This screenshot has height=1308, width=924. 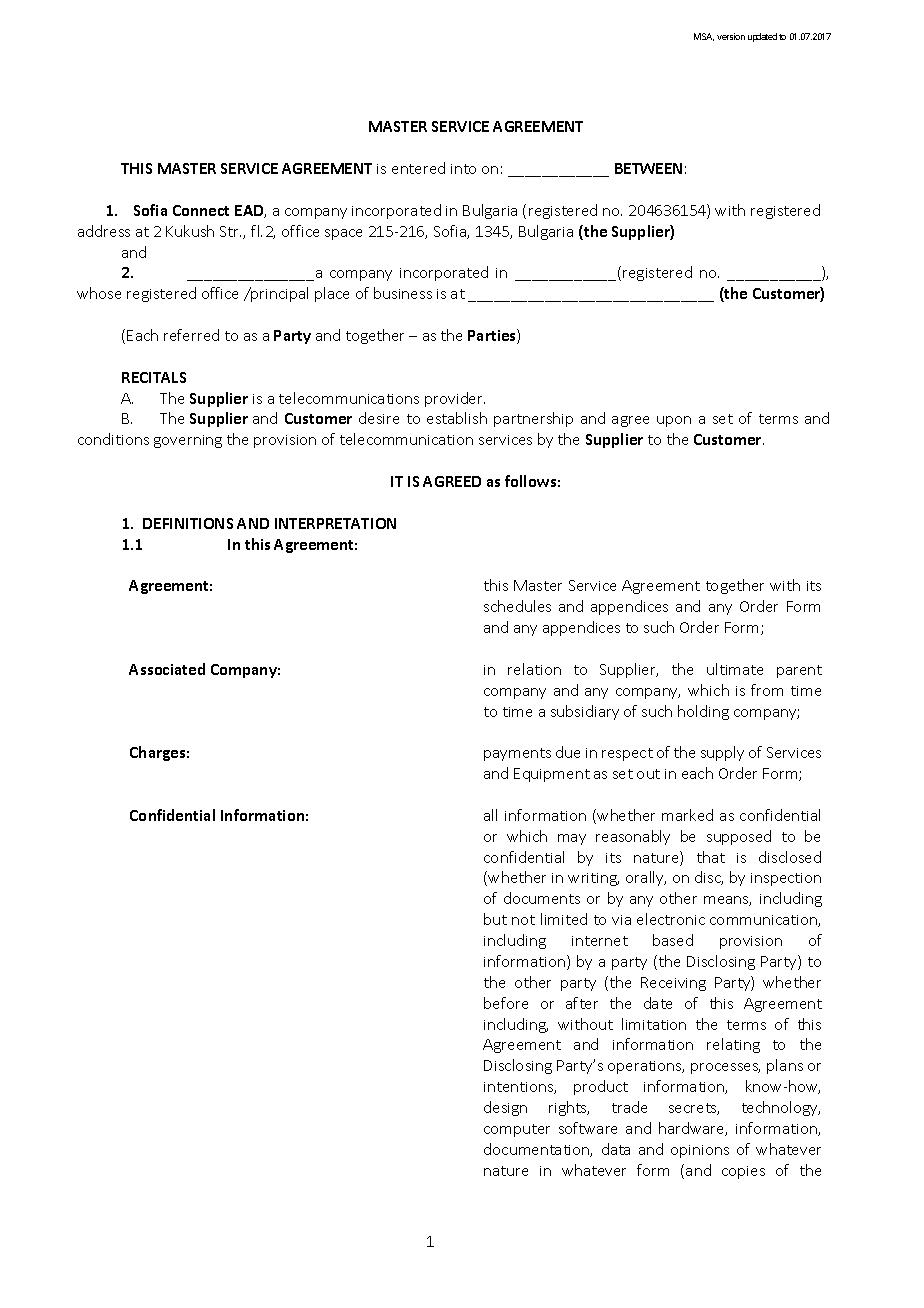 What do you see at coordinates (201, 210) in the screenshot?
I see `Connect` at bounding box center [201, 210].
